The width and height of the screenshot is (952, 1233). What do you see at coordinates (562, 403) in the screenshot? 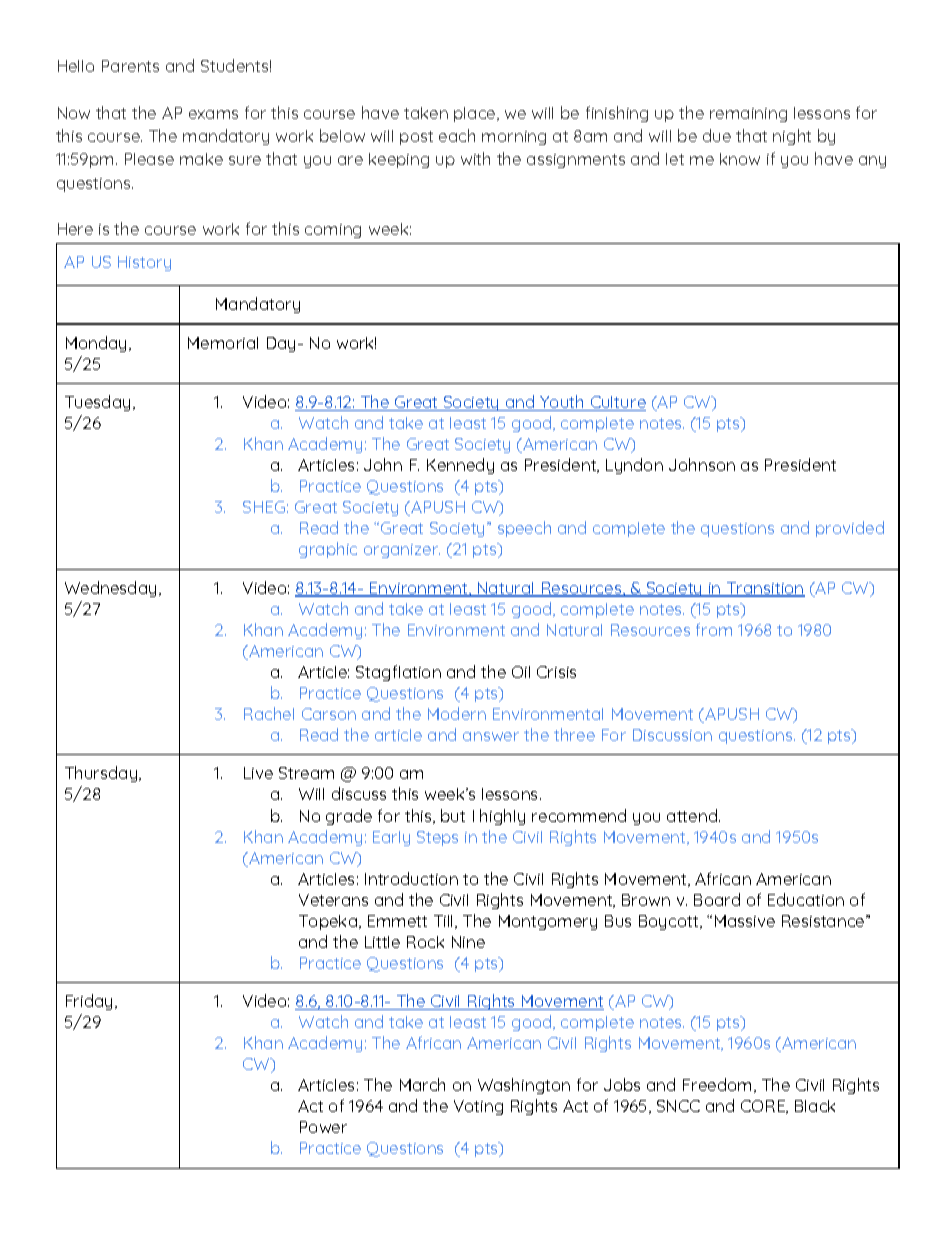
I see `Youth` at bounding box center [562, 403].
